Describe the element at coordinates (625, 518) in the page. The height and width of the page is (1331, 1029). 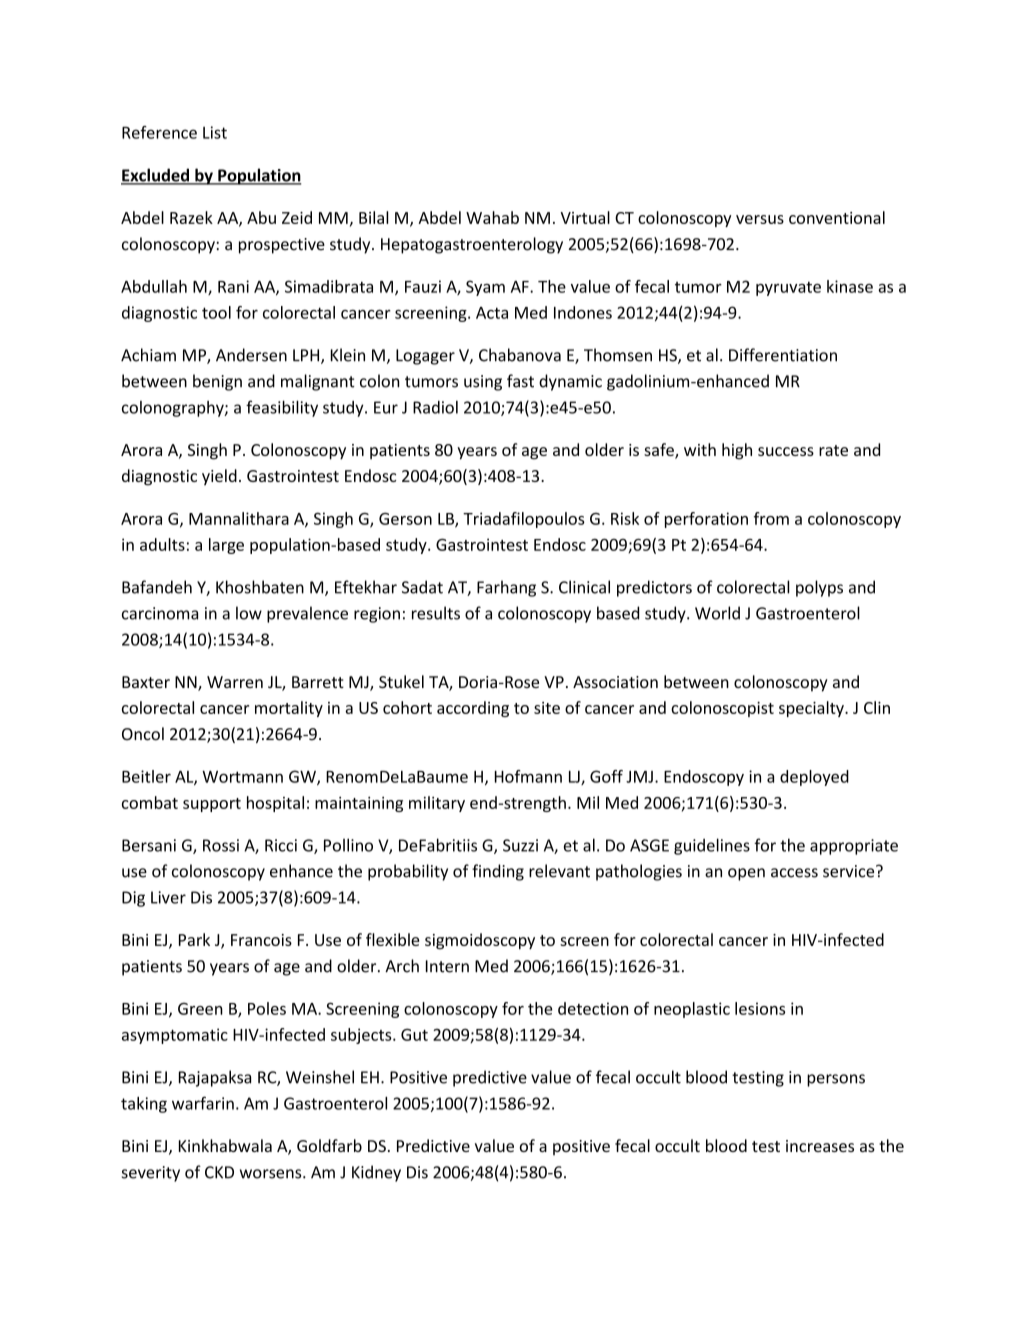
I see `Risk` at that location.
